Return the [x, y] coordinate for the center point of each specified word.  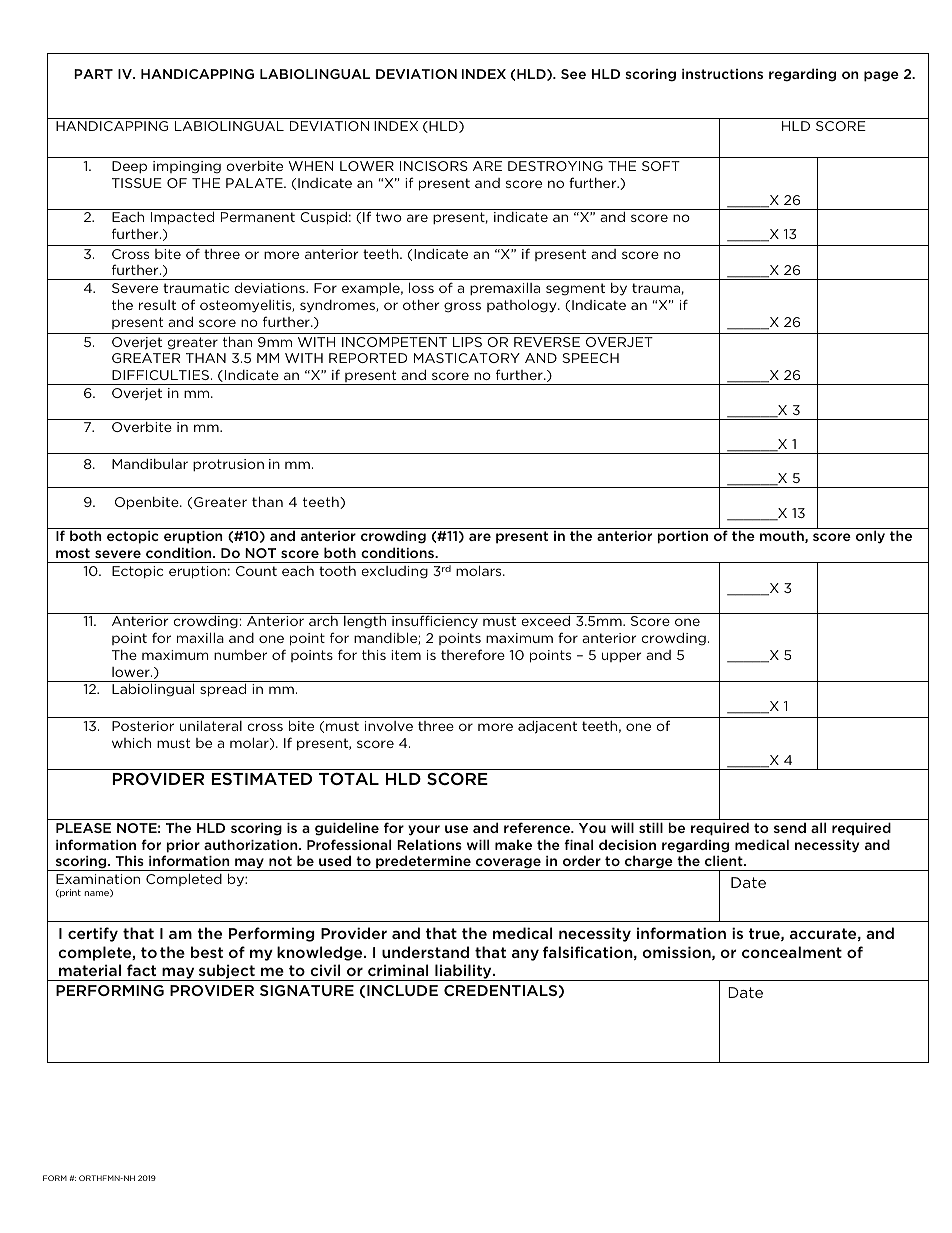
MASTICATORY [467, 358]
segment [575, 289]
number [240, 655]
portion [682, 537]
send [790, 827]
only [870, 537]
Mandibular [150, 463]
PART [93, 74]
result [157, 305]
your [424, 830]
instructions [722, 74]
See [573, 74]
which [131, 743]
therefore [473, 654]
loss [421, 287]
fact [141, 970]
